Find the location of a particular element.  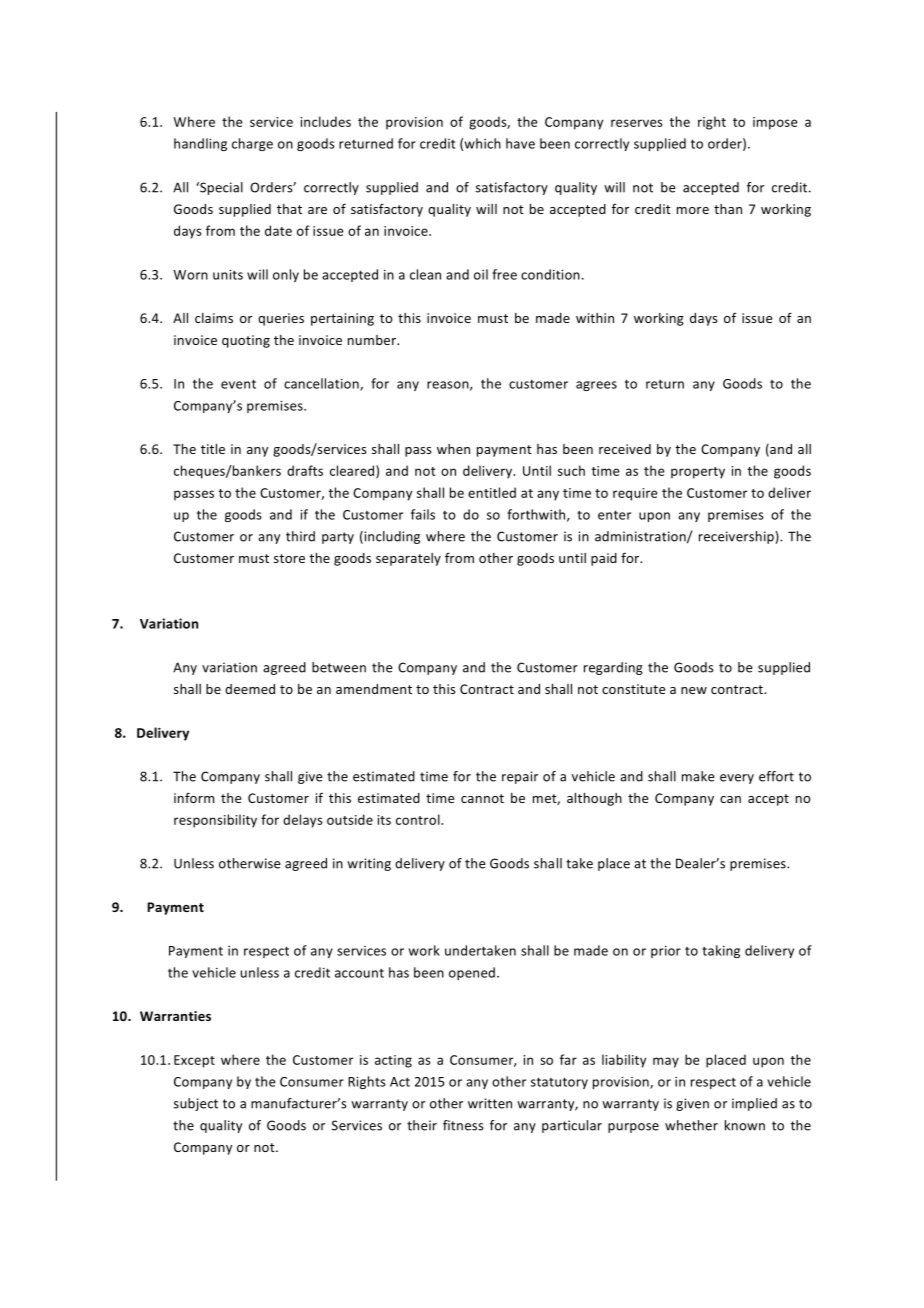

written is located at coordinates (490, 1103).
